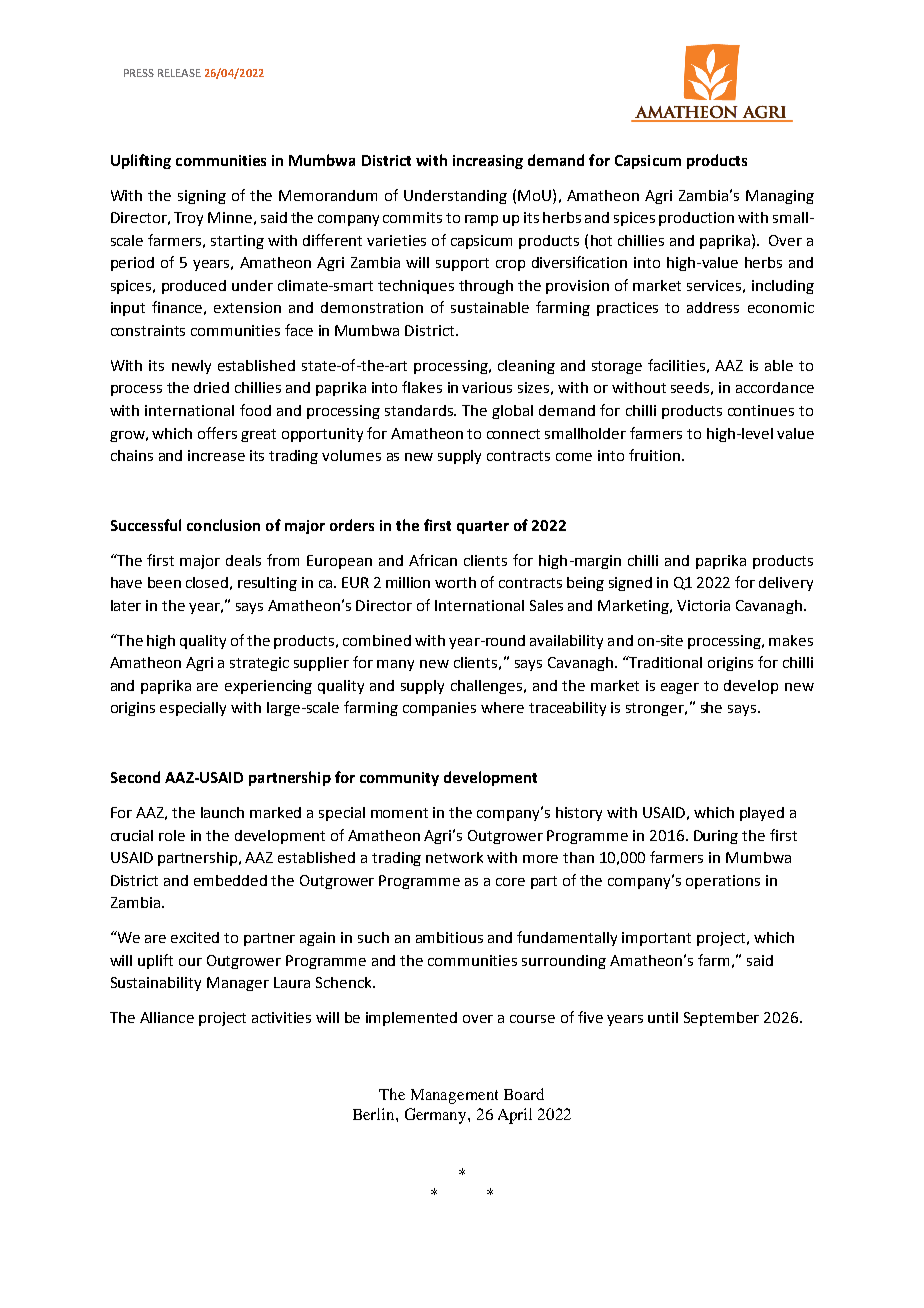 The width and height of the document is (924, 1308). Describe the element at coordinates (217, 433) in the document. I see `offers` at that location.
